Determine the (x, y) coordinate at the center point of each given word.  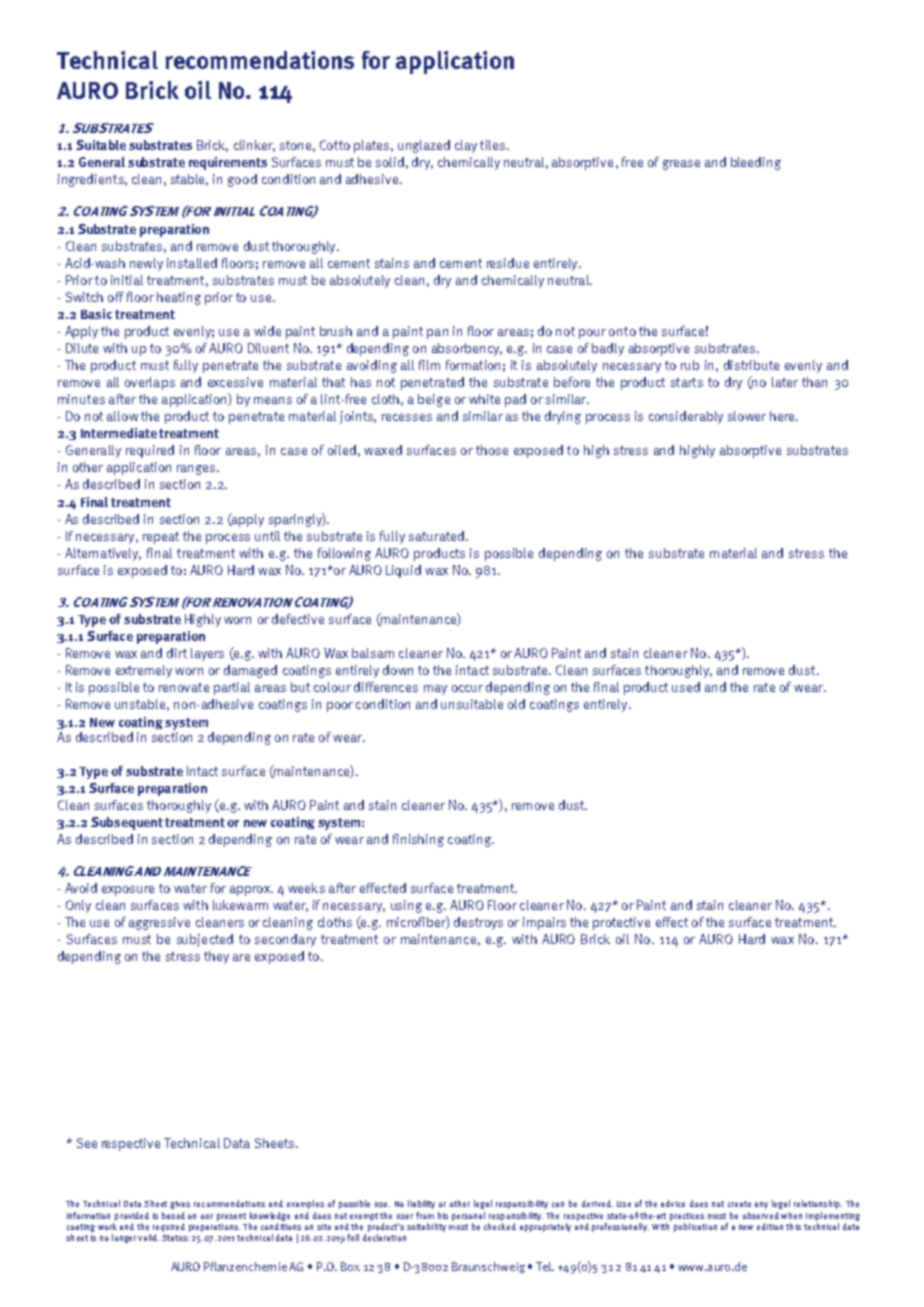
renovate (184, 687)
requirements (228, 163)
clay (466, 146)
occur (467, 688)
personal (468, 1216)
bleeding (756, 163)
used (686, 687)
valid (148, 1237)
